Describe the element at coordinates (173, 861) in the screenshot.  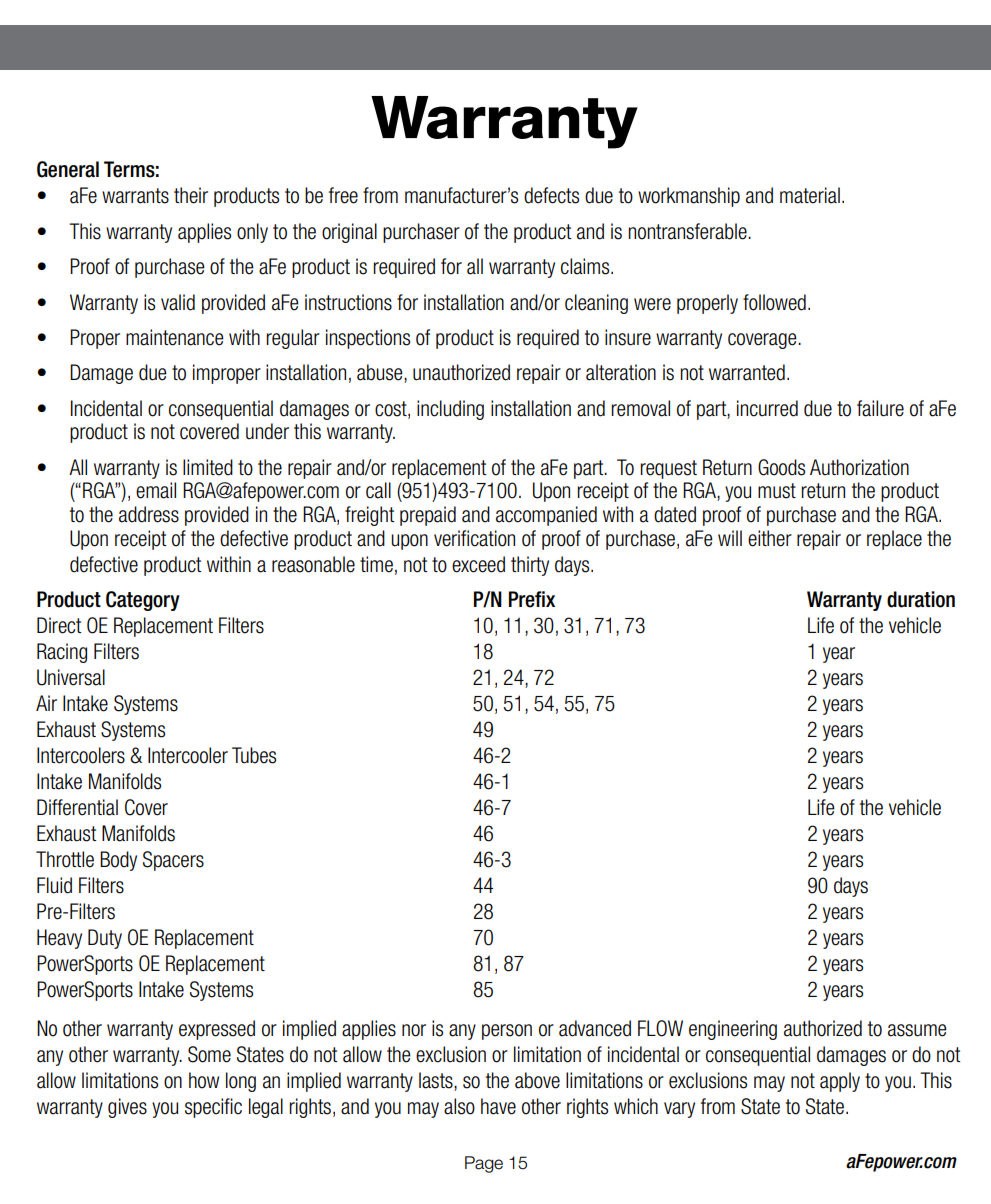
I see `Spacers` at that location.
